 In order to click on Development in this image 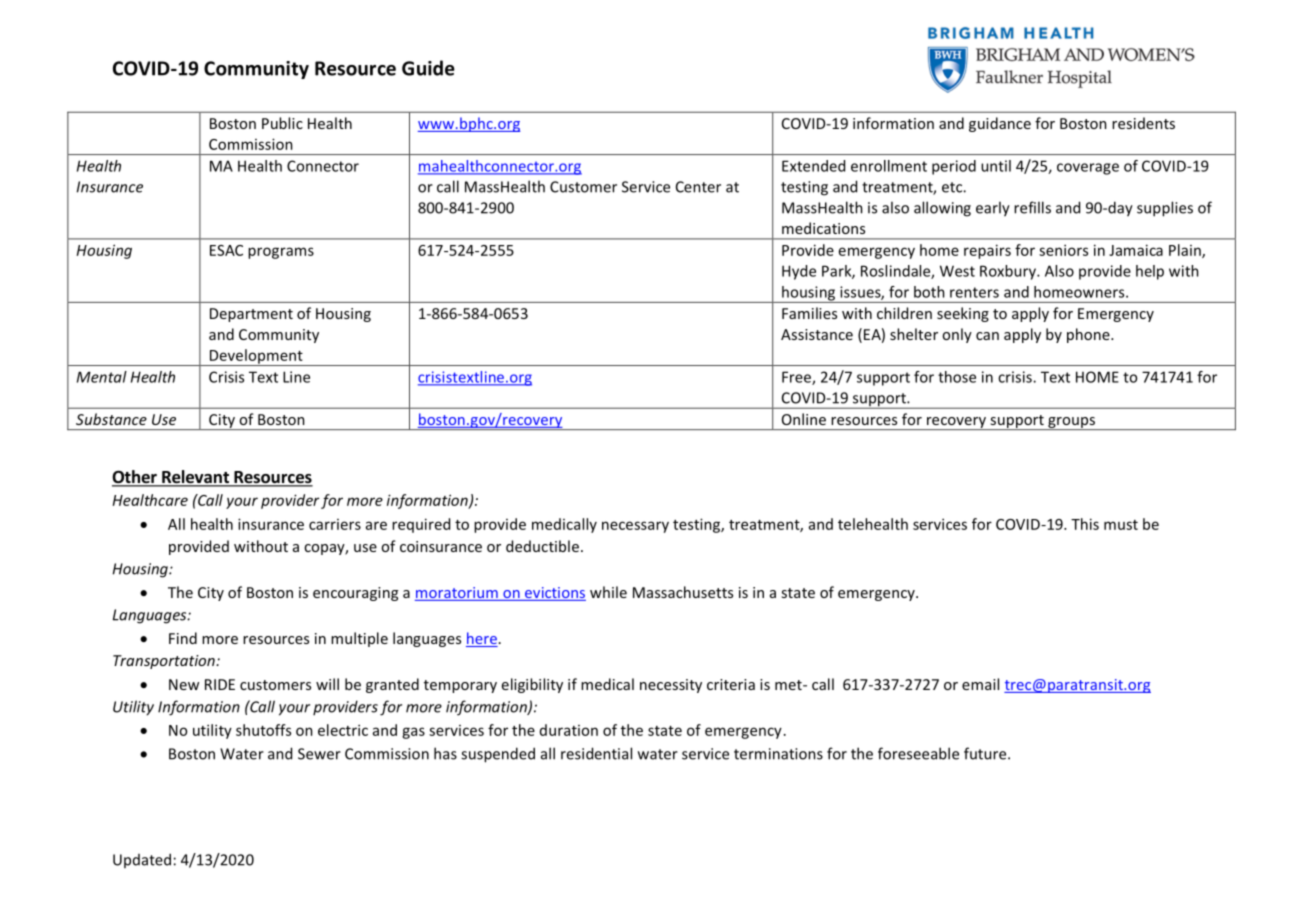, I will do `click(256, 357)`.
